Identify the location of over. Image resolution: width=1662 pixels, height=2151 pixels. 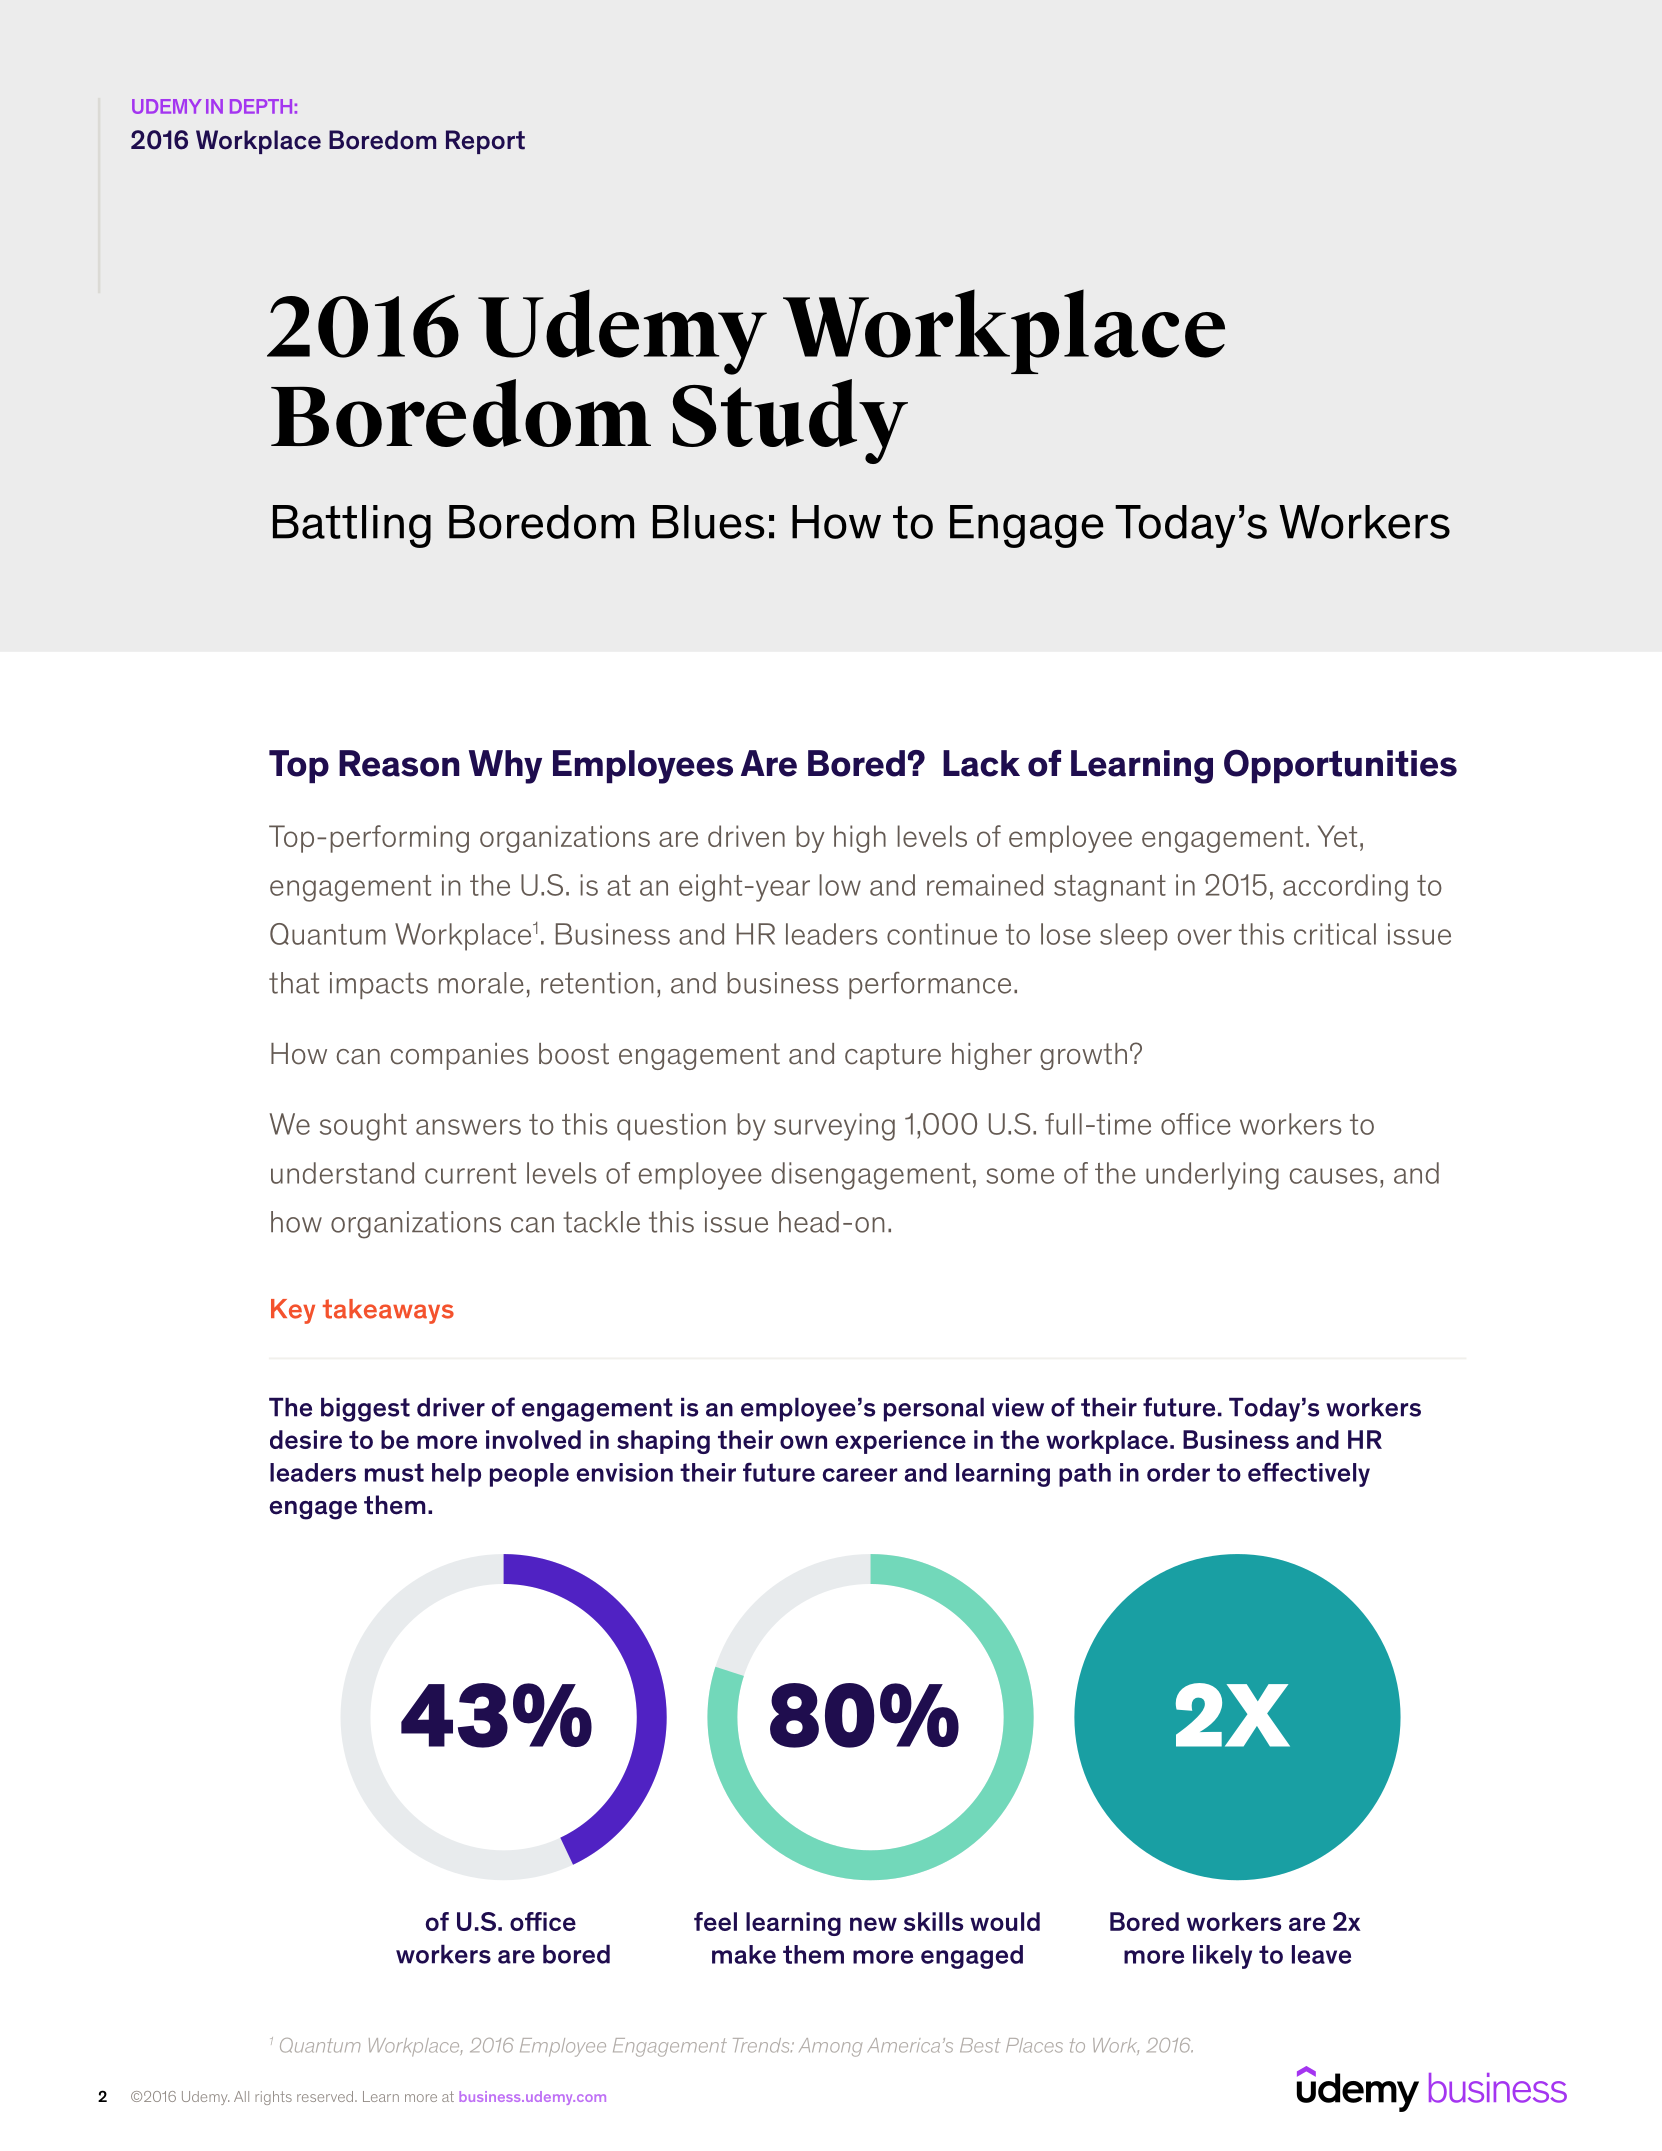
(1205, 937).
